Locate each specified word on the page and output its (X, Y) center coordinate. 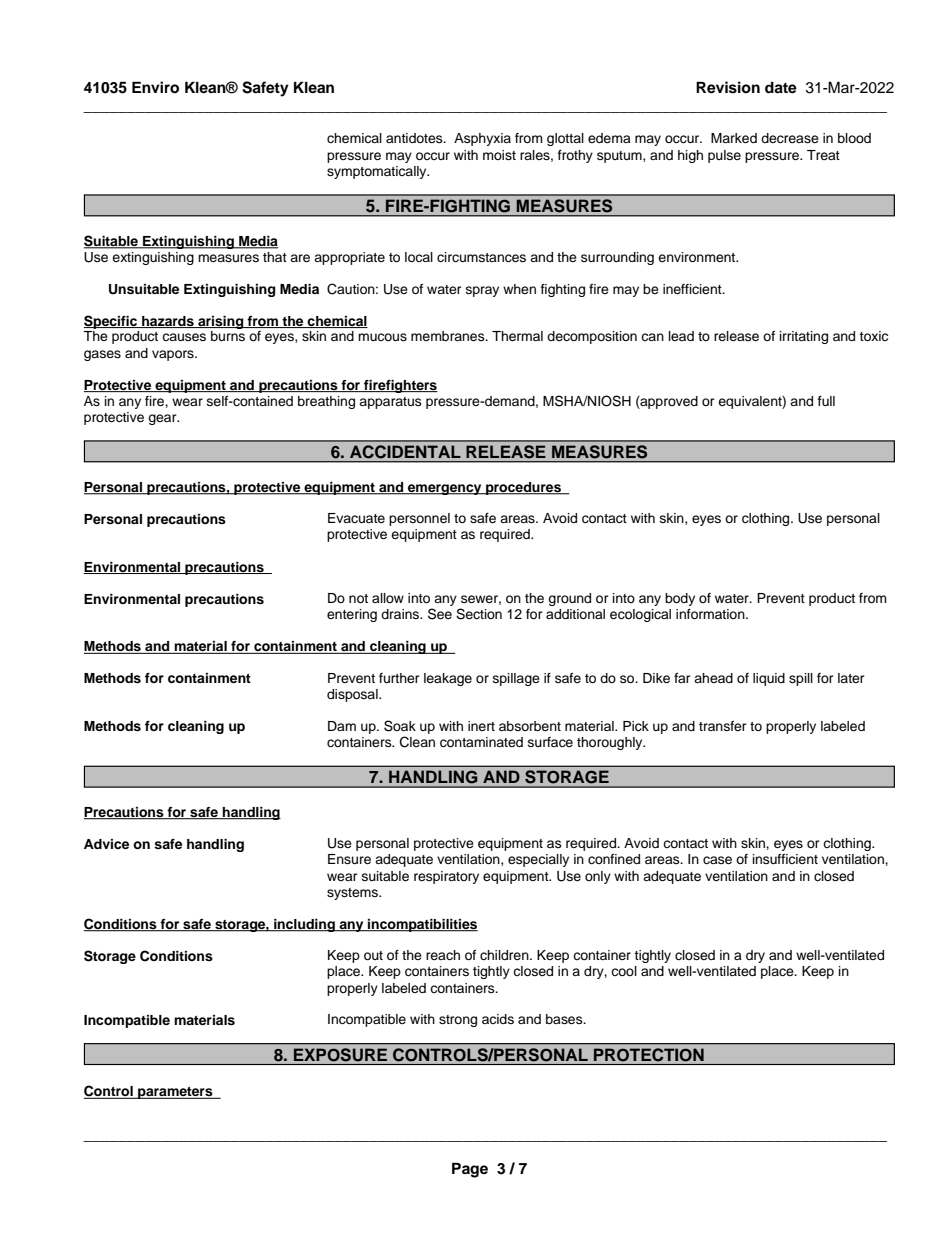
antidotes (415, 138)
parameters (175, 1093)
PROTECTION (649, 1054)
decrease (790, 138)
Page (470, 1170)
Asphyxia (482, 139)
